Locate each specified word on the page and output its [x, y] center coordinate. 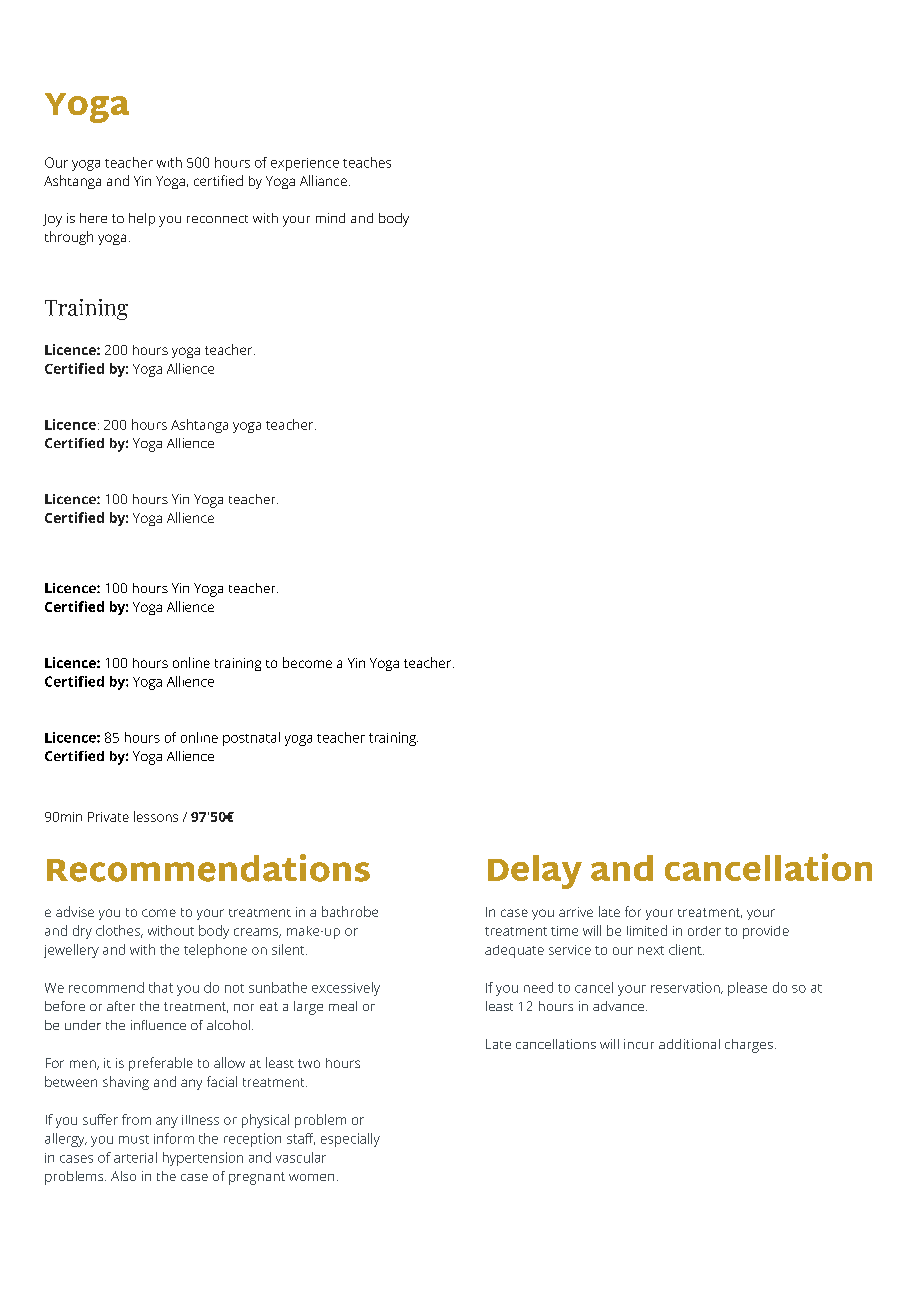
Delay [535, 872]
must [134, 1139]
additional [689, 1044]
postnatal [251, 739]
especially [350, 1140]
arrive [576, 912]
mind [330, 218]
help [142, 219]
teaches [367, 162]
